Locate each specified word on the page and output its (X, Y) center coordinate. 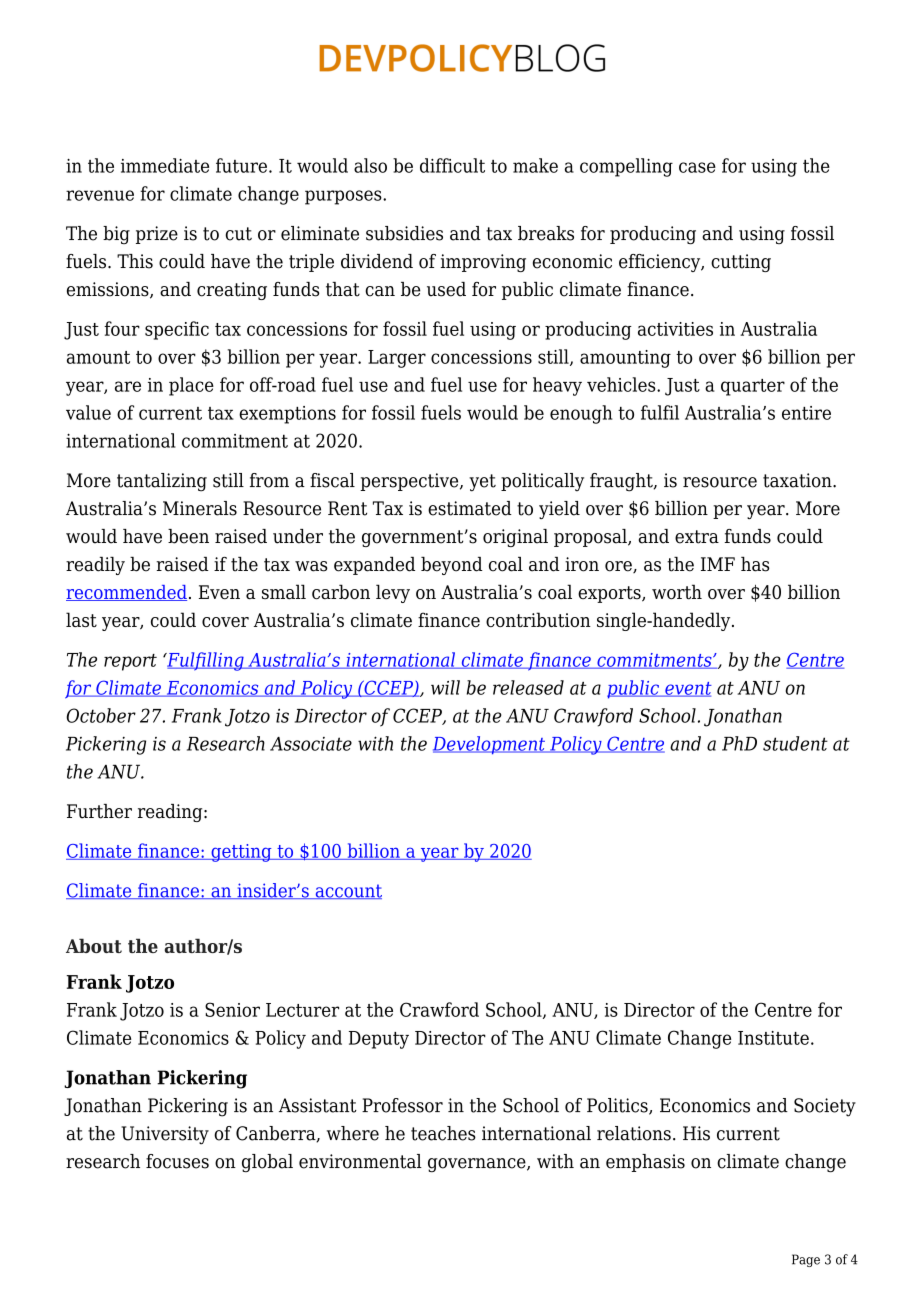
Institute (773, 1038)
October (101, 715)
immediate (165, 165)
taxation (798, 480)
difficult (452, 165)
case (697, 167)
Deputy (379, 1040)
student (795, 743)
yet (482, 483)
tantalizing (162, 482)
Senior (232, 1009)
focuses (177, 1161)
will (445, 687)
